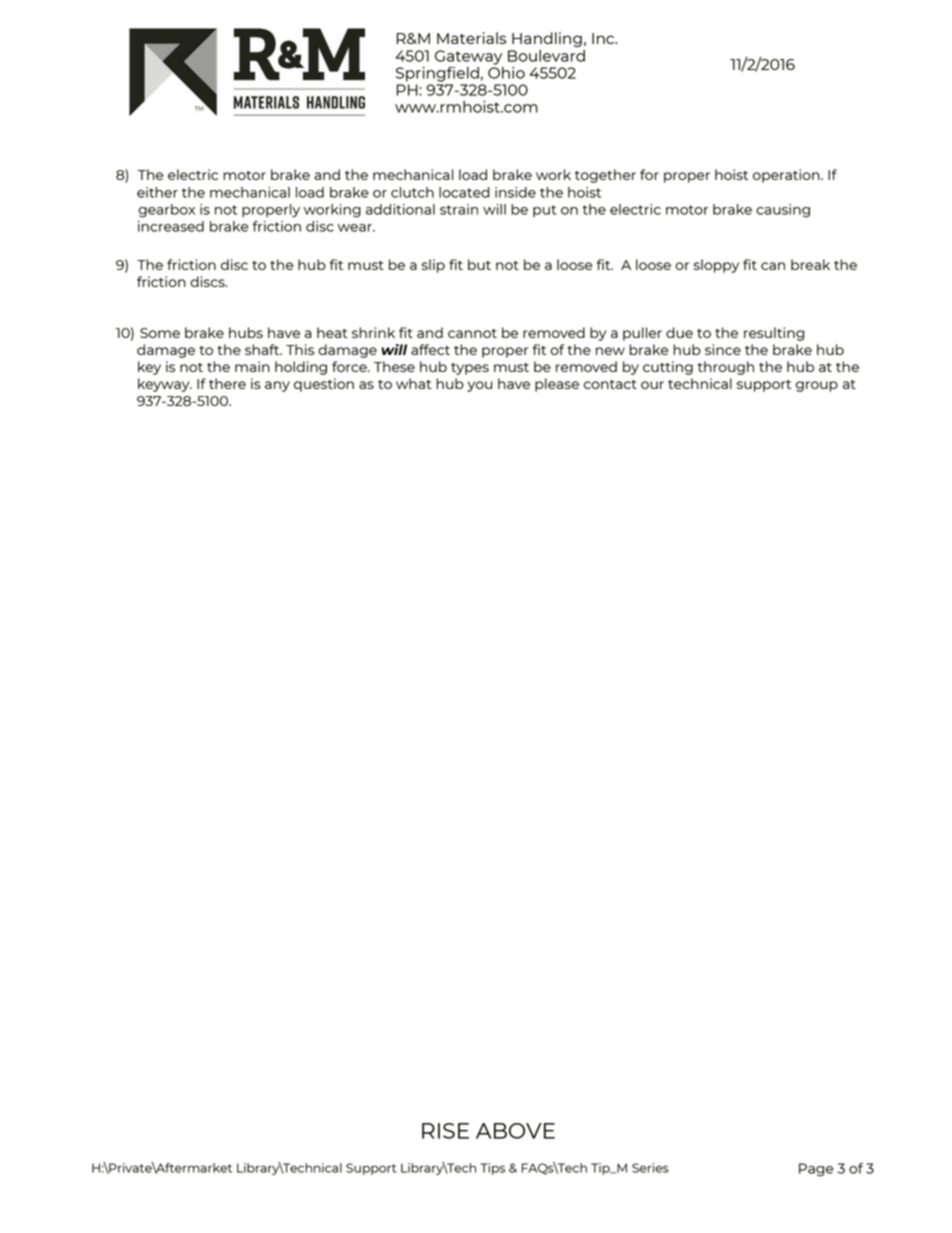  What do you see at coordinates (515, 1131) in the screenshot?
I see `ABOVE` at bounding box center [515, 1131].
